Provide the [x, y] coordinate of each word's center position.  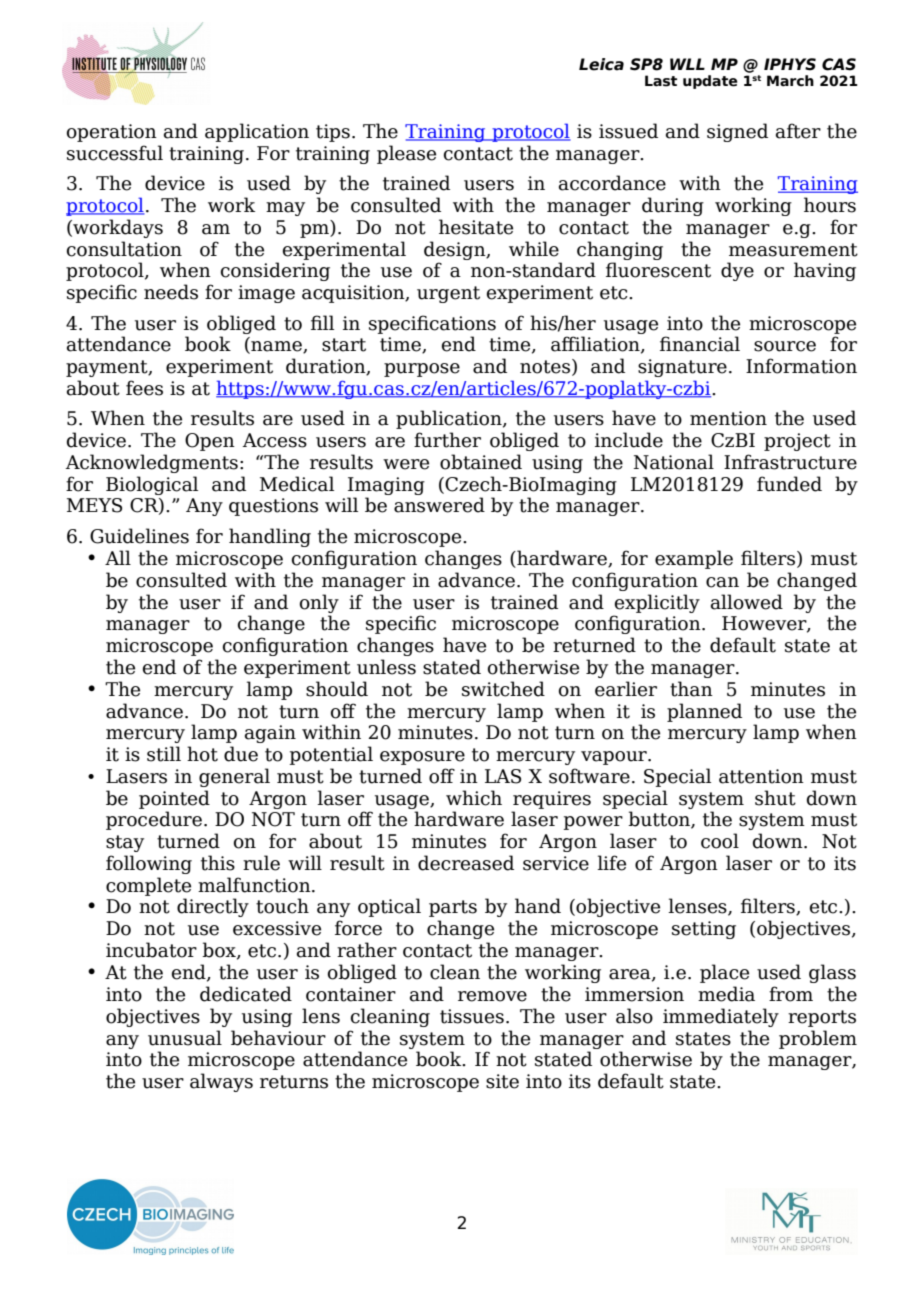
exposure [422, 758]
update [710, 82]
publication [450, 419]
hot [202, 754]
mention [728, 418]
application [257, 132]
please [406, 154]
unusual [185, 1038]
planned [704, 712]
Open [210, 442]
